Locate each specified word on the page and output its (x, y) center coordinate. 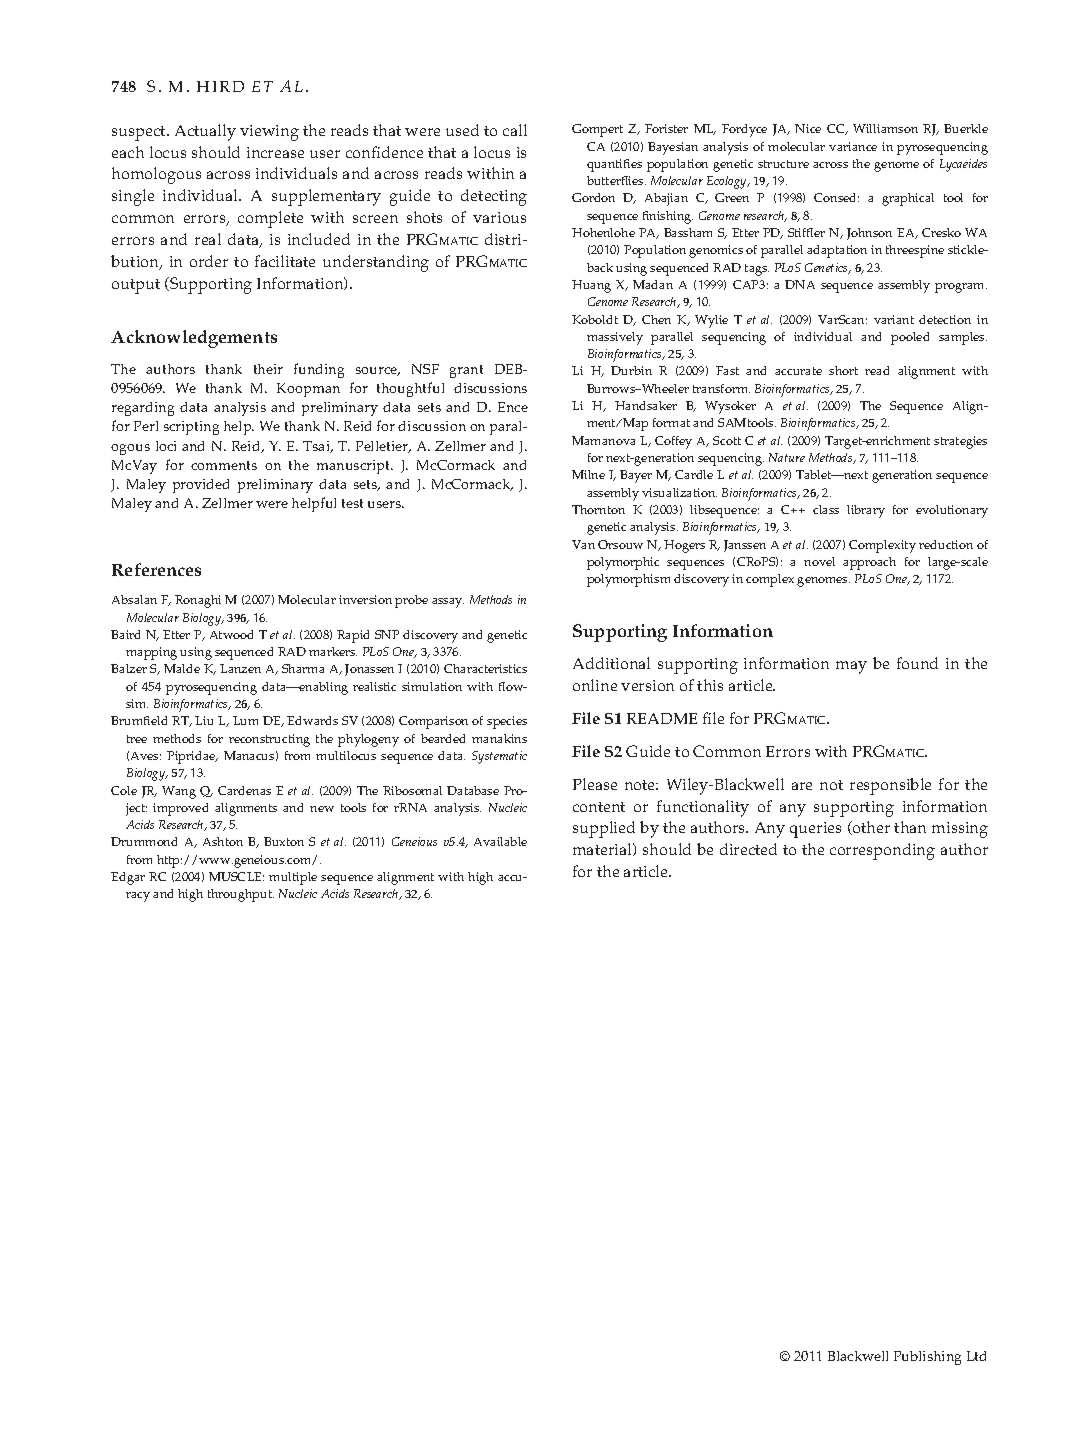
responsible (890, 786)
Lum (245, 720)
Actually (205, 132)
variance (853, 146)
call (515, 130)
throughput (241, 895)
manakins (499, 738)
